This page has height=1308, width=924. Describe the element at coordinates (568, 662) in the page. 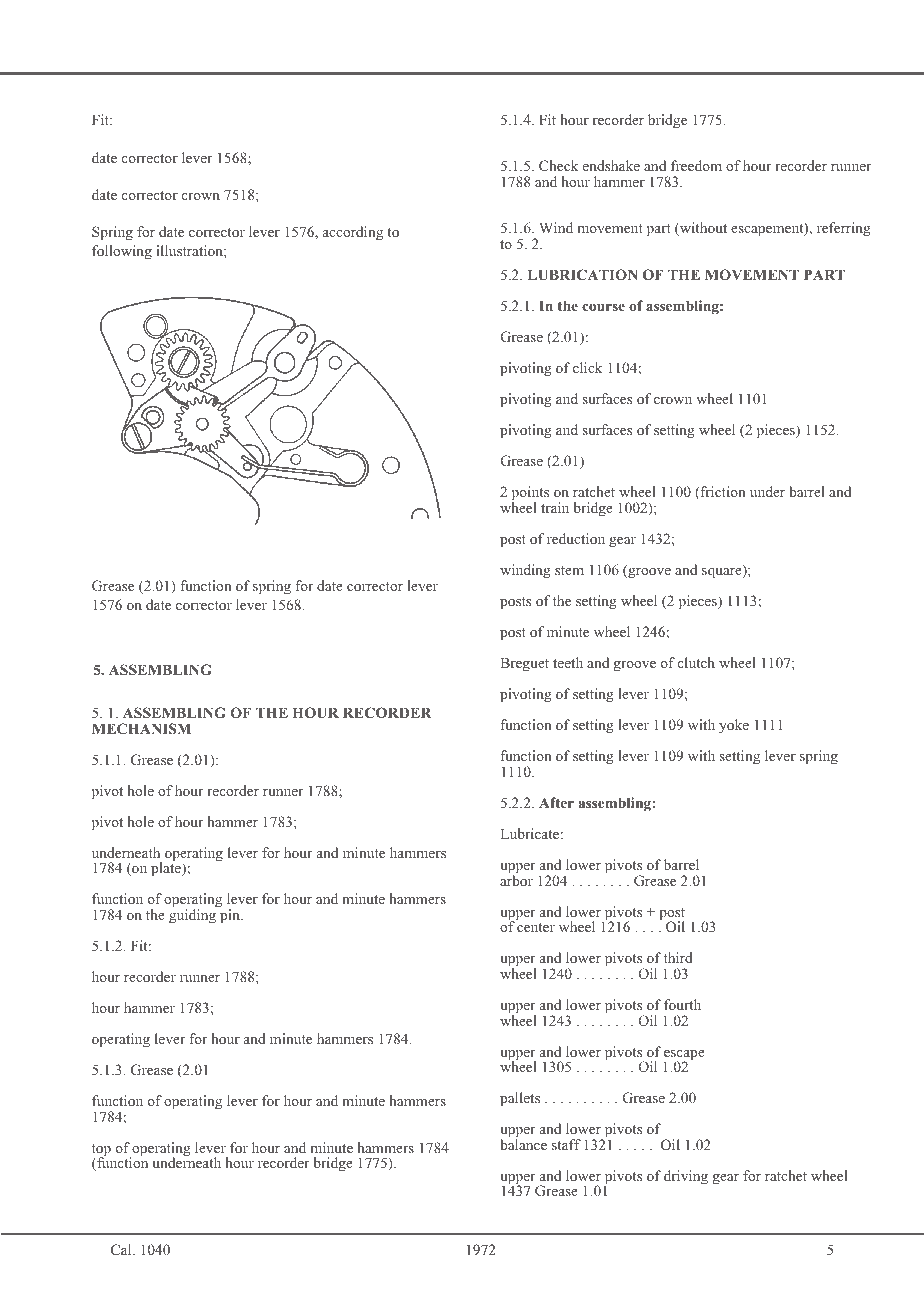

I see `teeth` at that location.
